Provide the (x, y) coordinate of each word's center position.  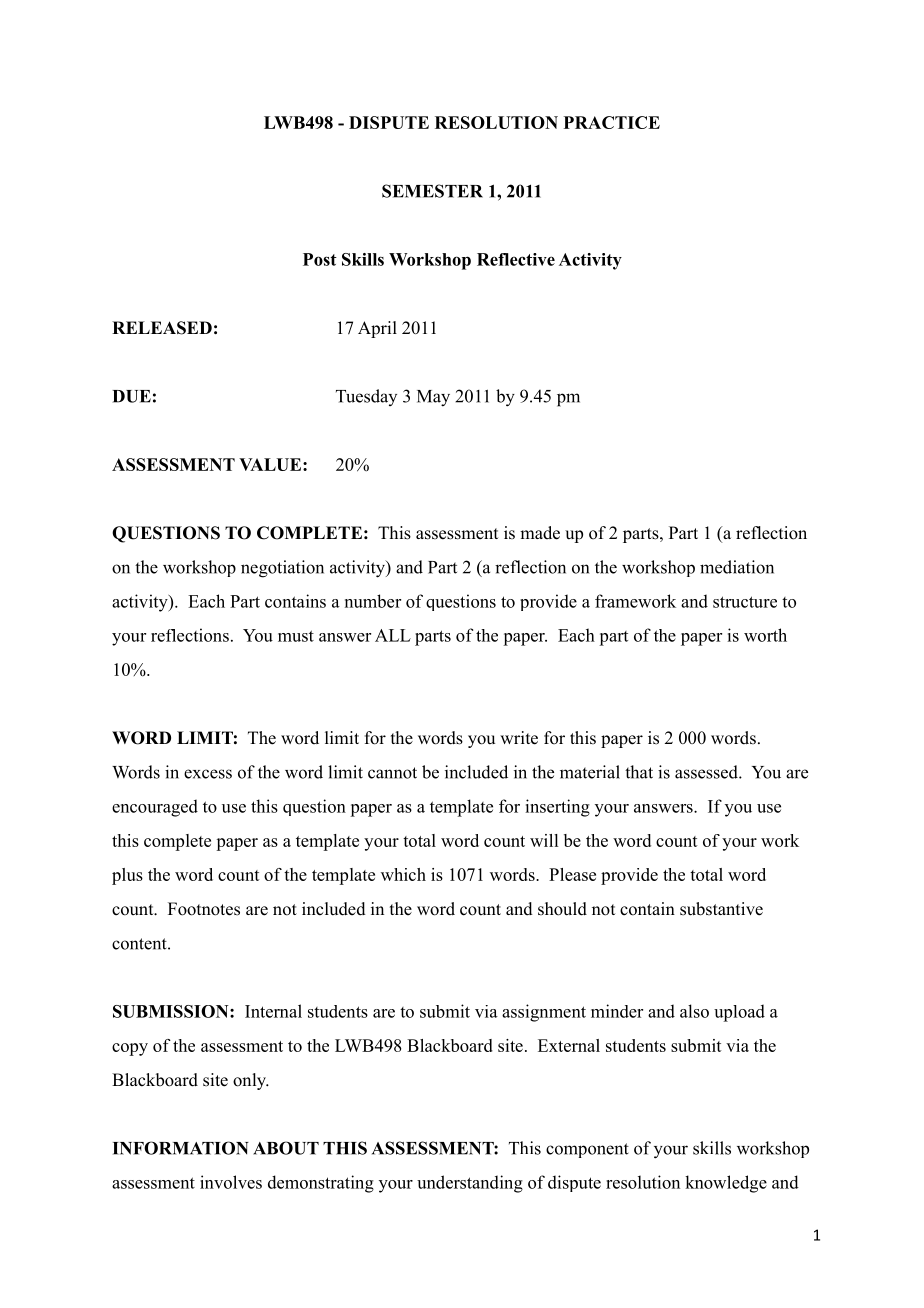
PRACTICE (612, 122)
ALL (393, 635)
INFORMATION (181, 1148)
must (296, 636)
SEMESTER (432, 191)
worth (765, 635)
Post (320, 259)
